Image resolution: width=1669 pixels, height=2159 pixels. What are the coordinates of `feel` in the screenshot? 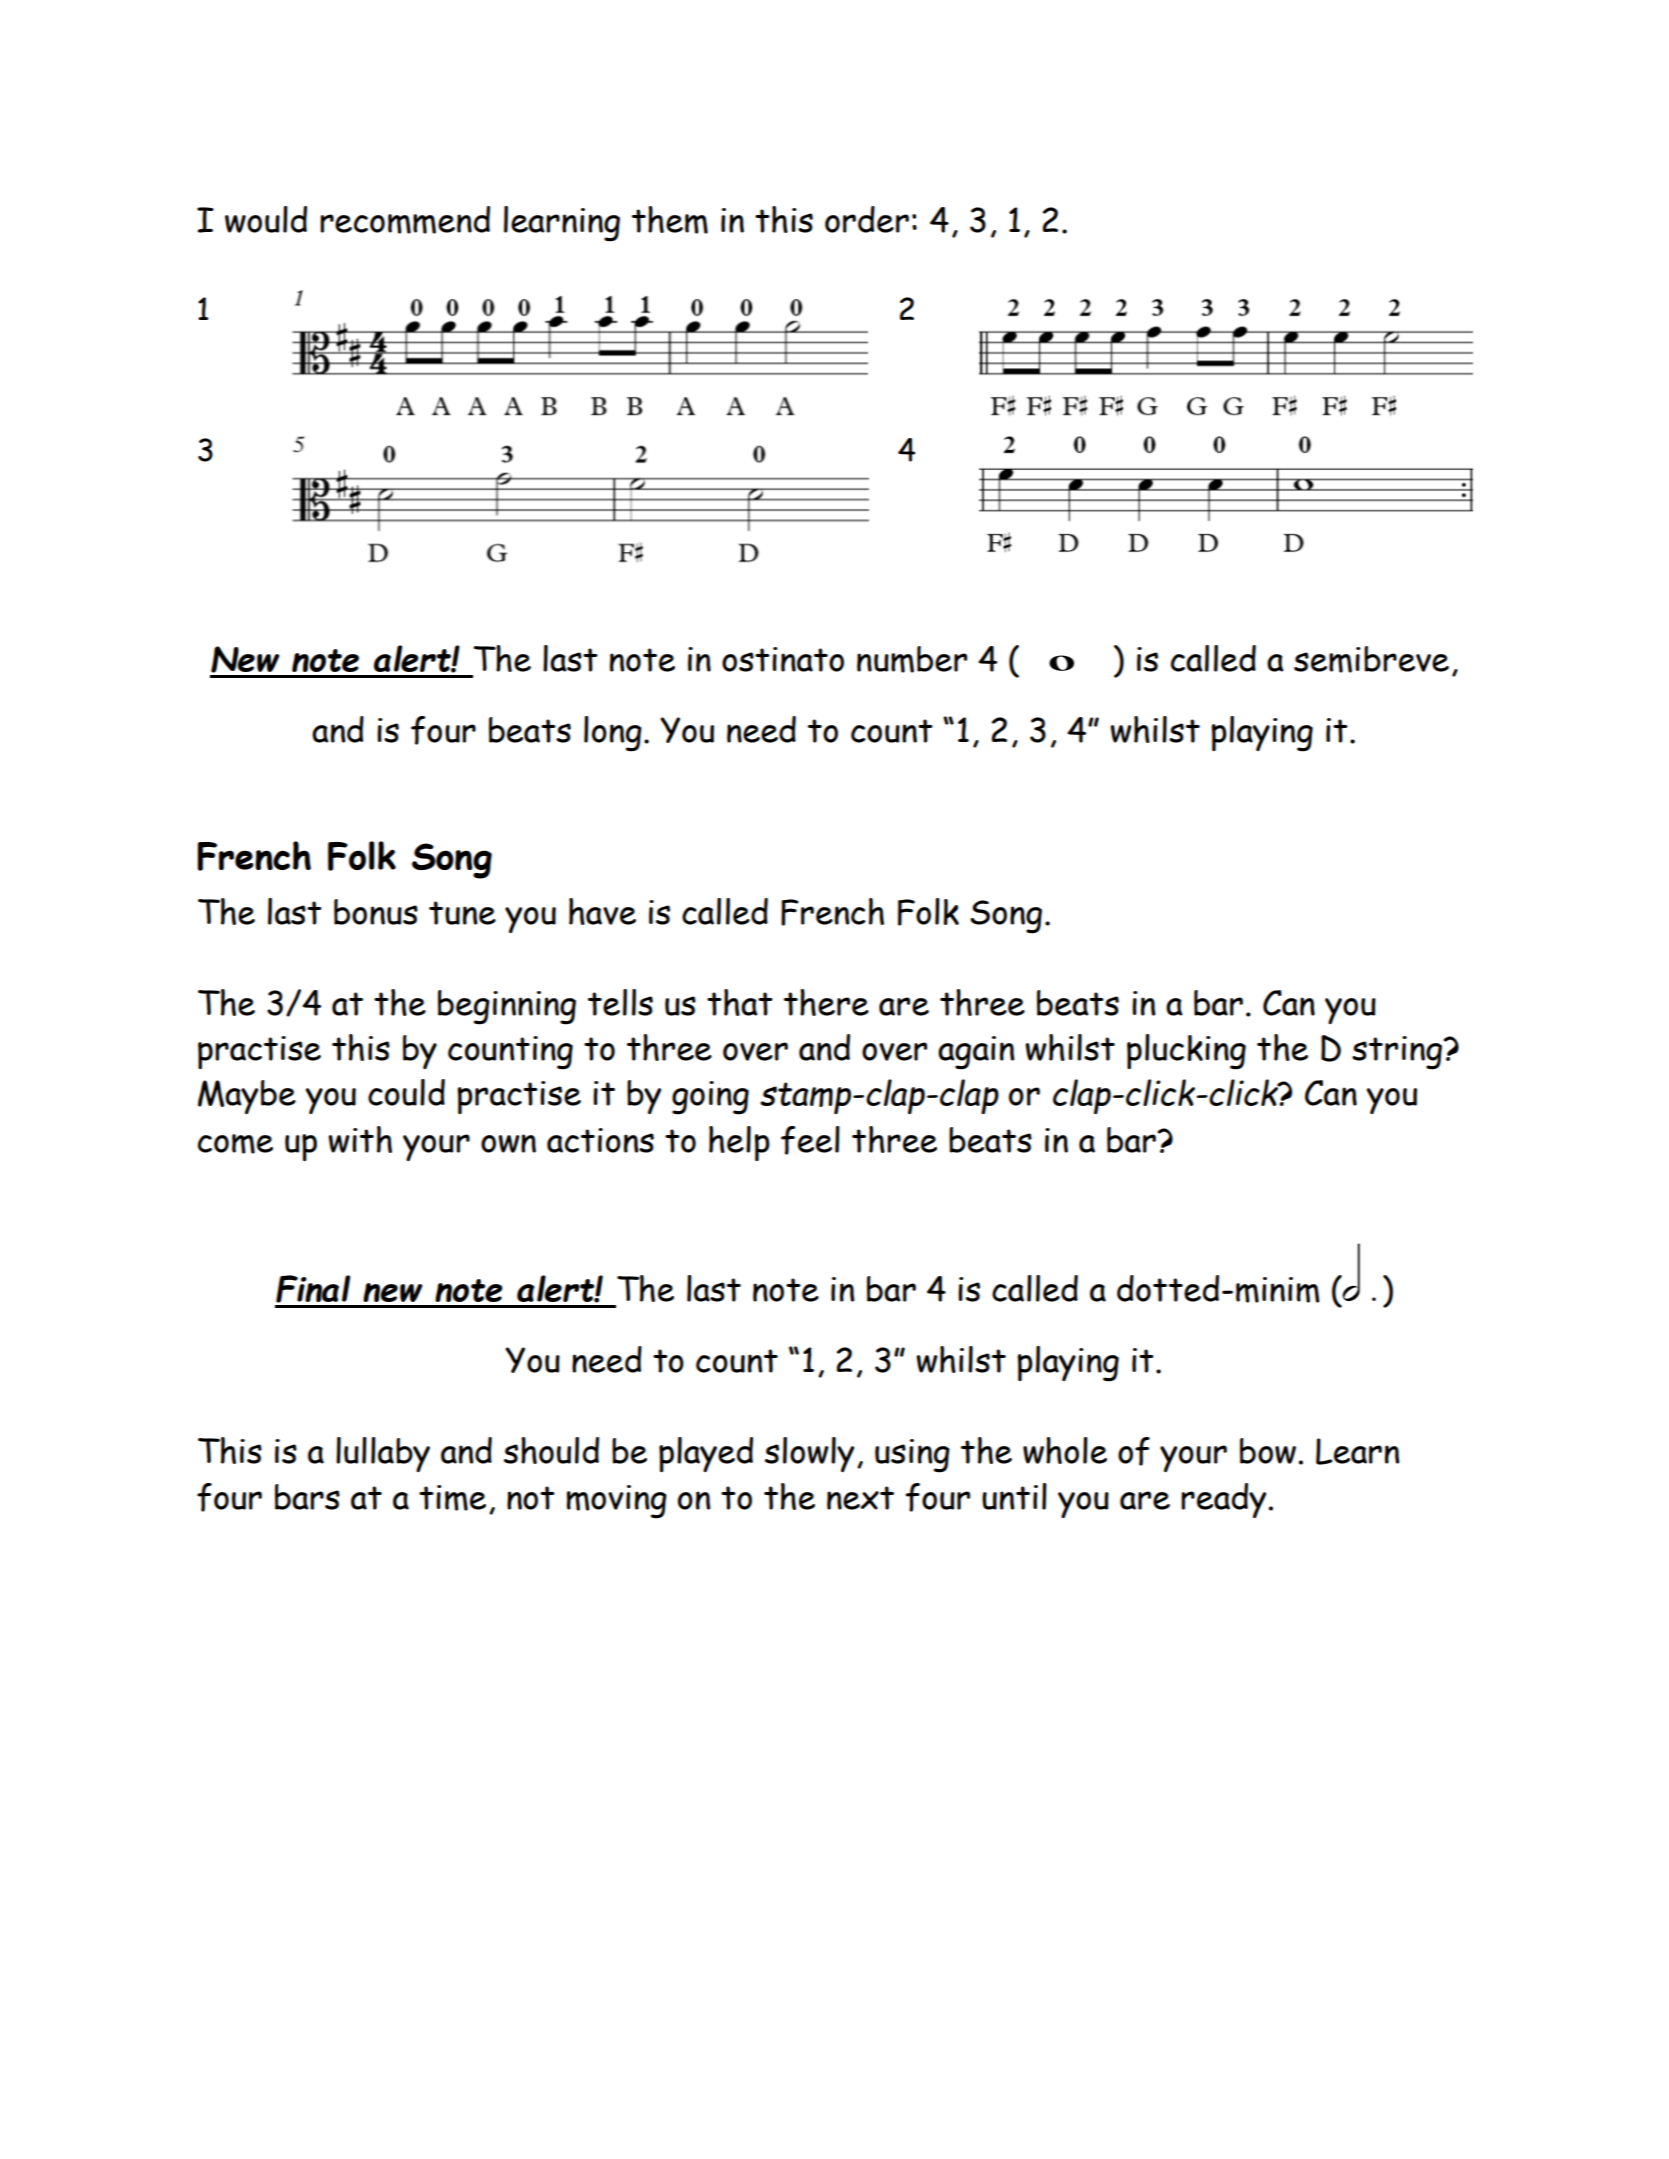 It's located at (810, 1140).
